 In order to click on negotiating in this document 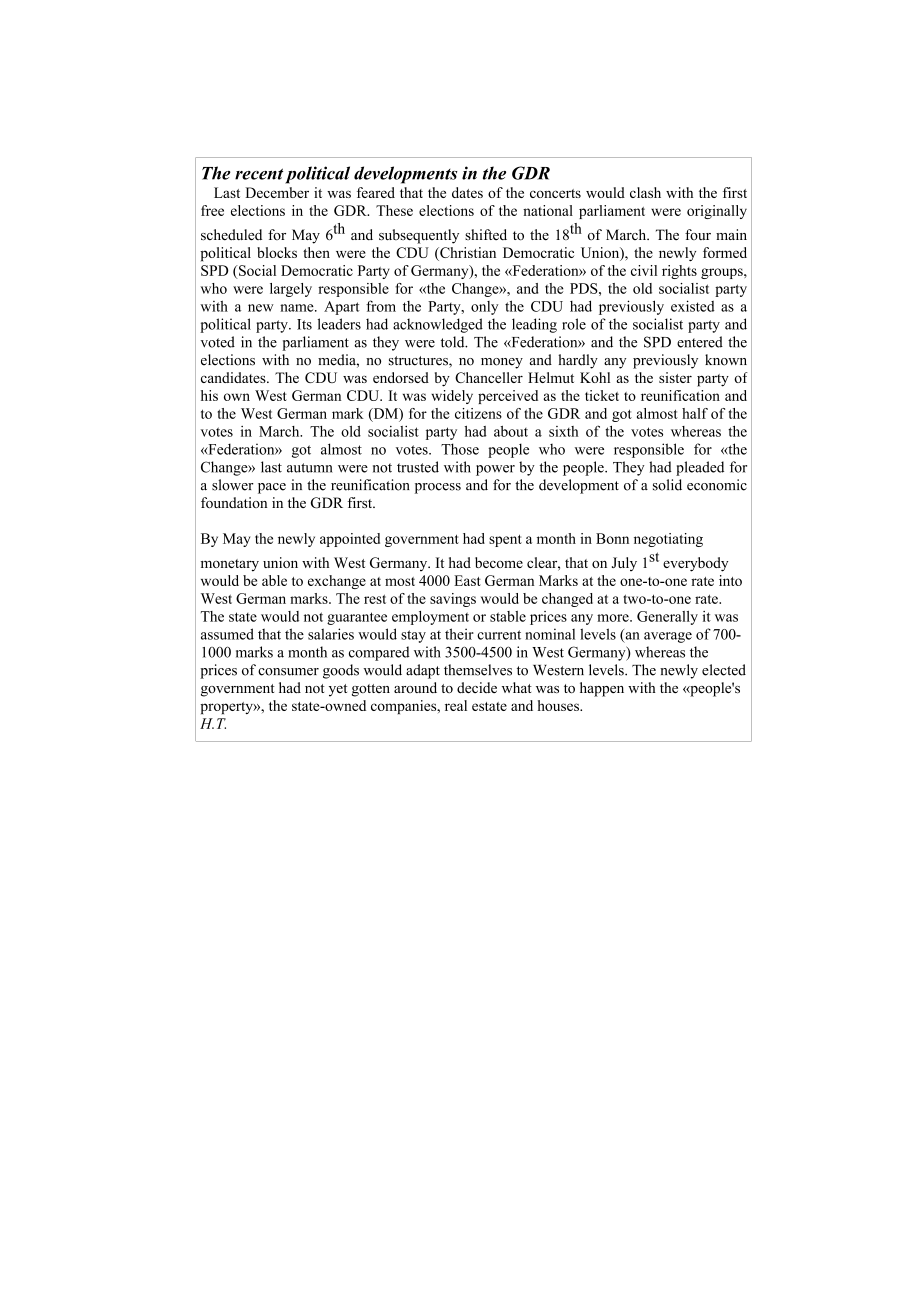, I will do `click(668, 540)`.
